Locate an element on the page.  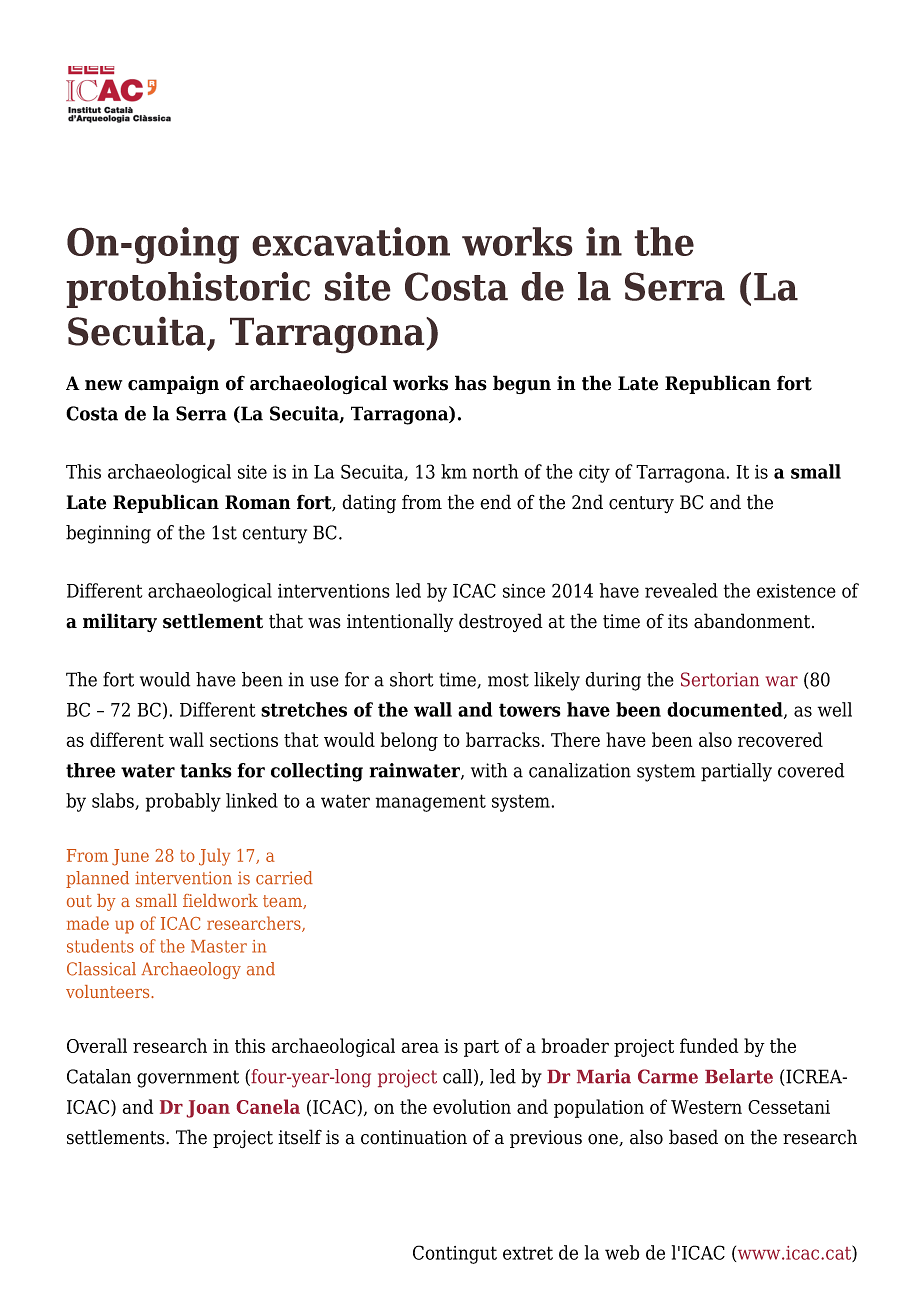
begun is located at coordinates (522, 384).
